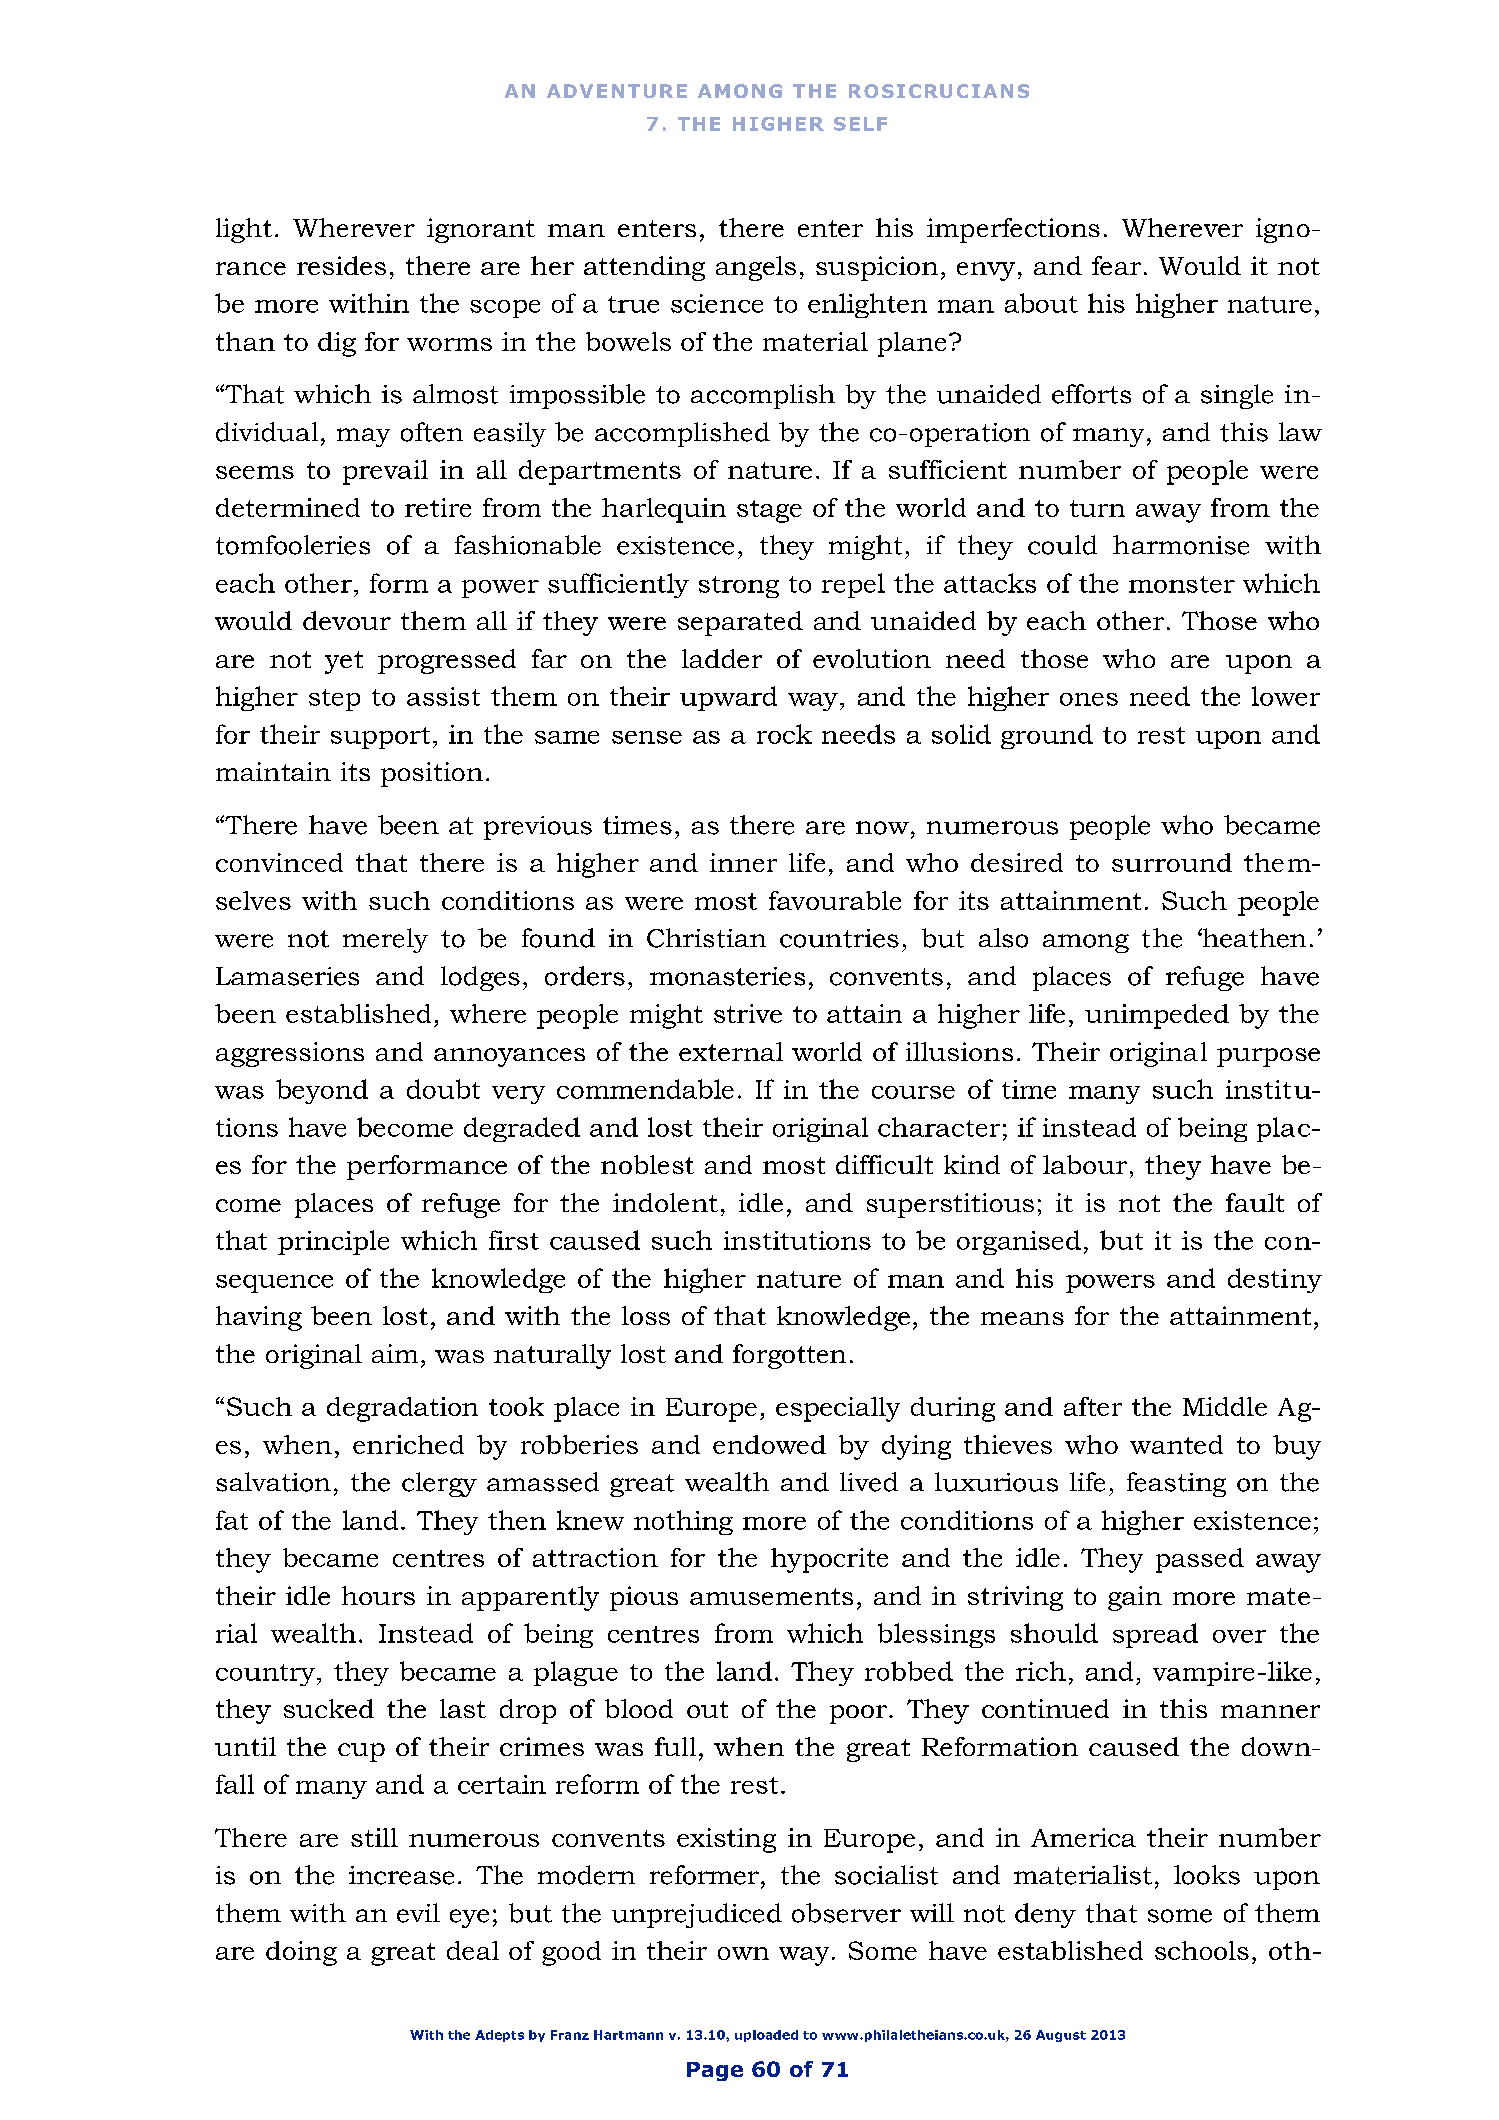 Image resolution: width=1499 pixels, height=2120 pixels. I want to click on amusements, so click(771, 1596).
